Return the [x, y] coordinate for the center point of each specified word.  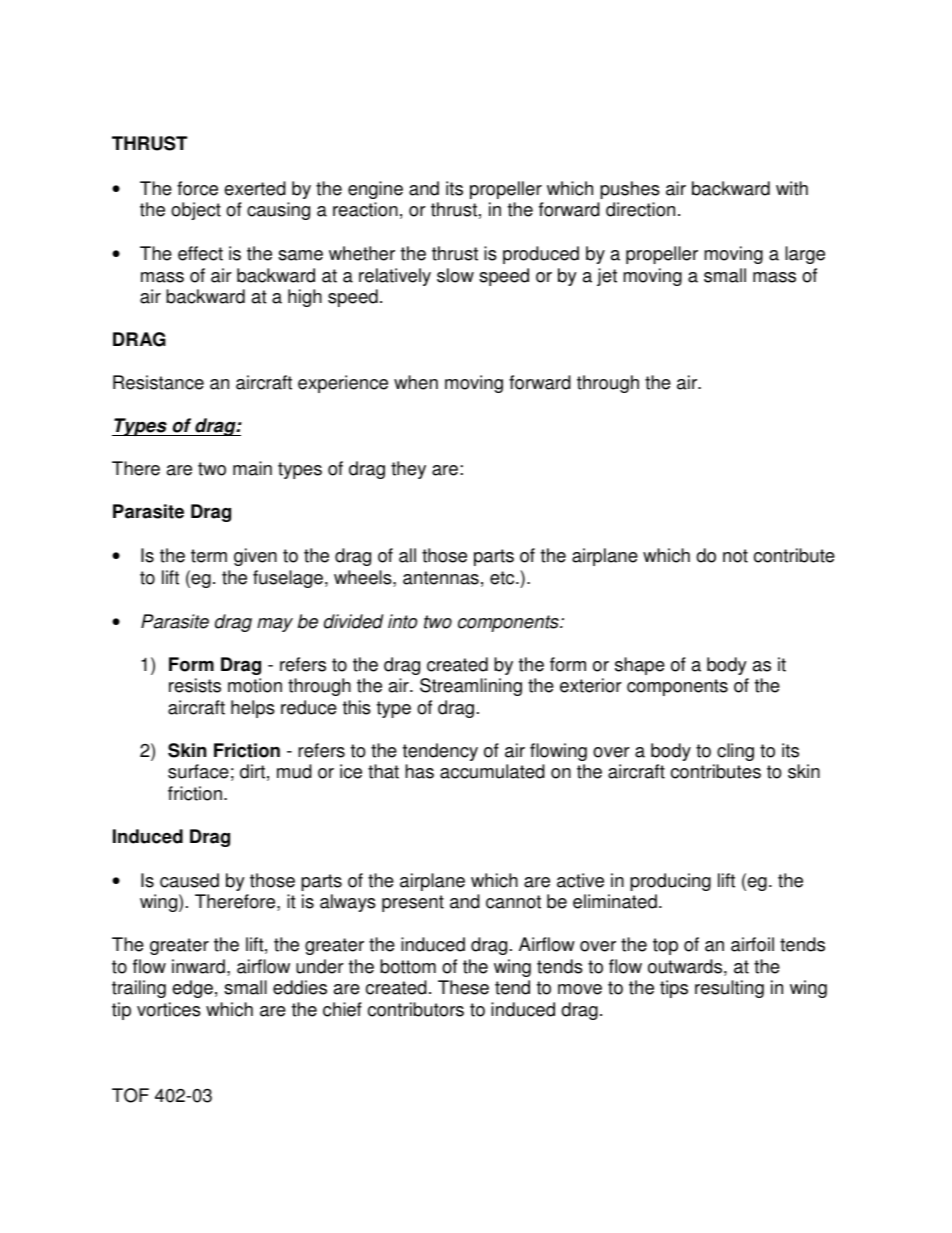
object [196, 211]
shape [640, 666]
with [792, 188]
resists [195, 685]
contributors [416, 1009]
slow [455, 275]
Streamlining [471, 687]
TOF [130, 1095]
